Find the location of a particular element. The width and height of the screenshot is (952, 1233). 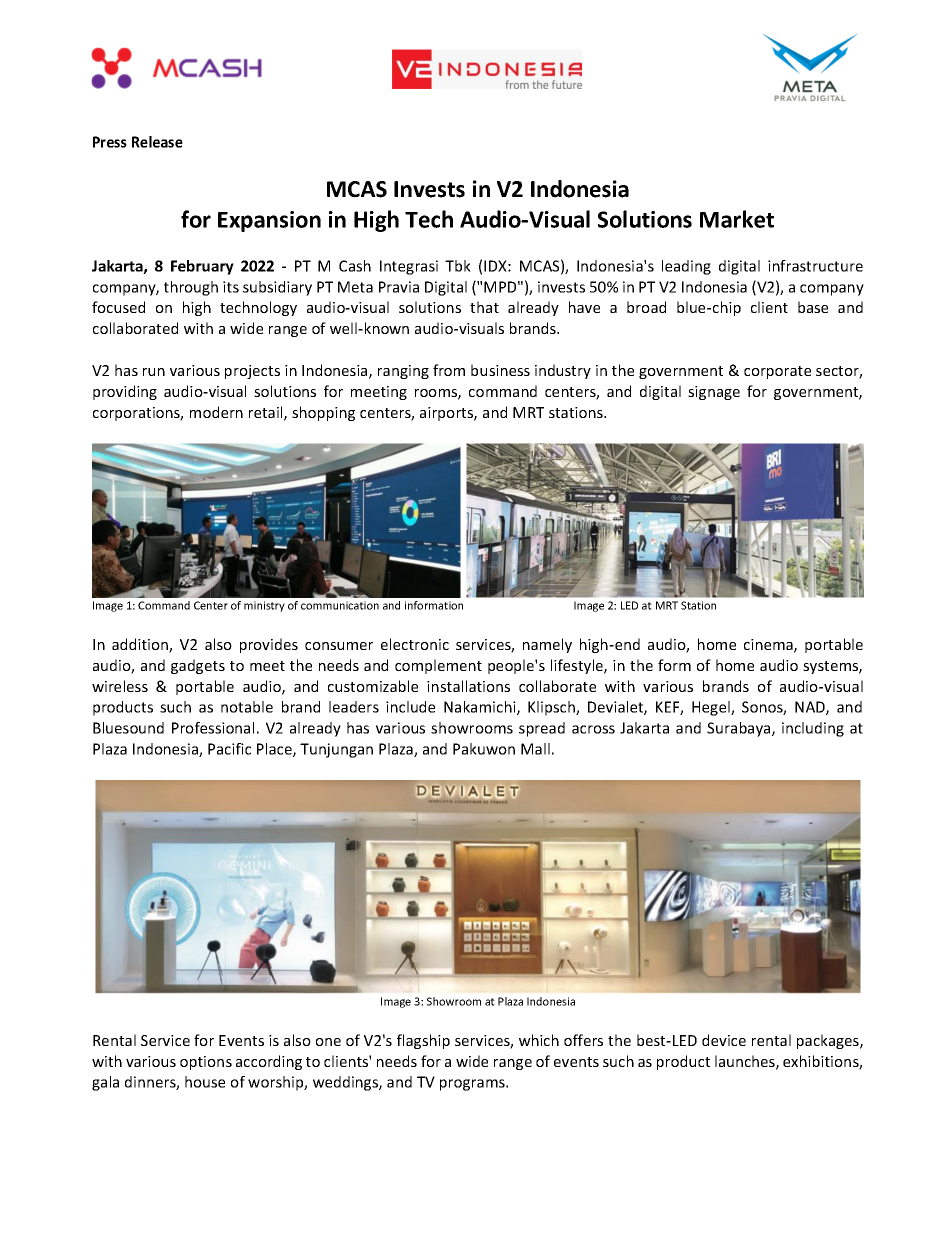

Cash is located at coordinates (355, 266).
